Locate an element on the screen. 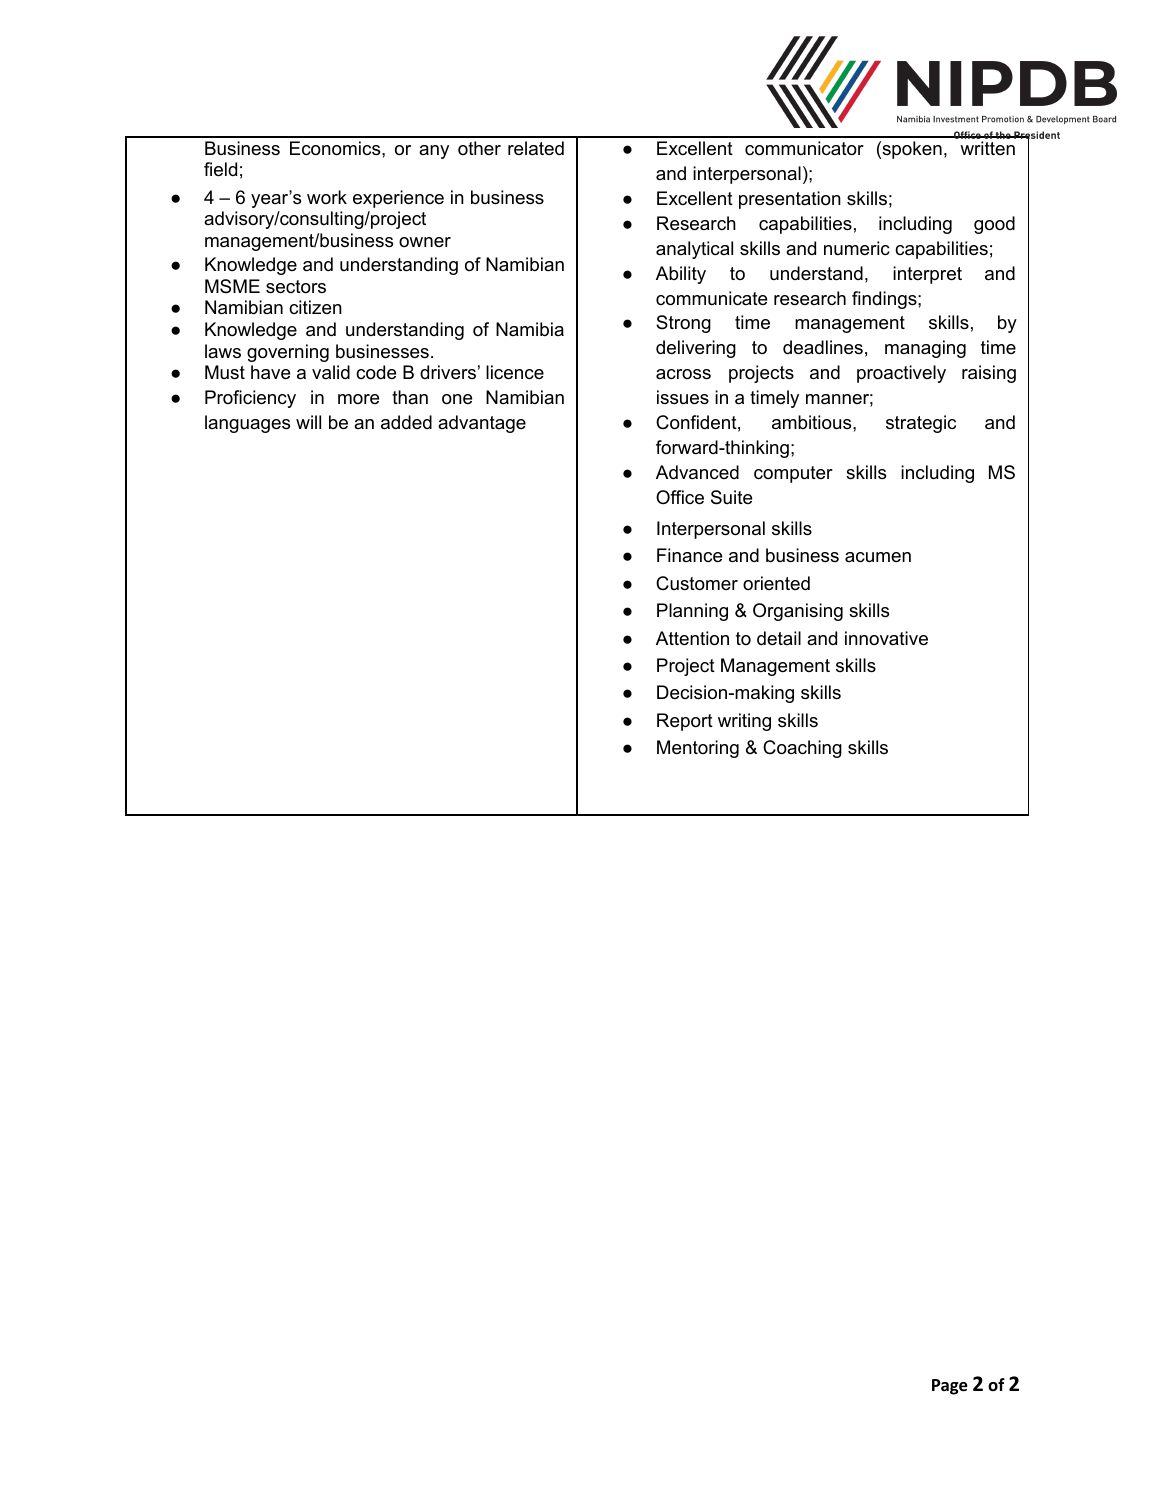 This screenshot has width=1156, height=1496. will is located at coordinates (308, 422).
